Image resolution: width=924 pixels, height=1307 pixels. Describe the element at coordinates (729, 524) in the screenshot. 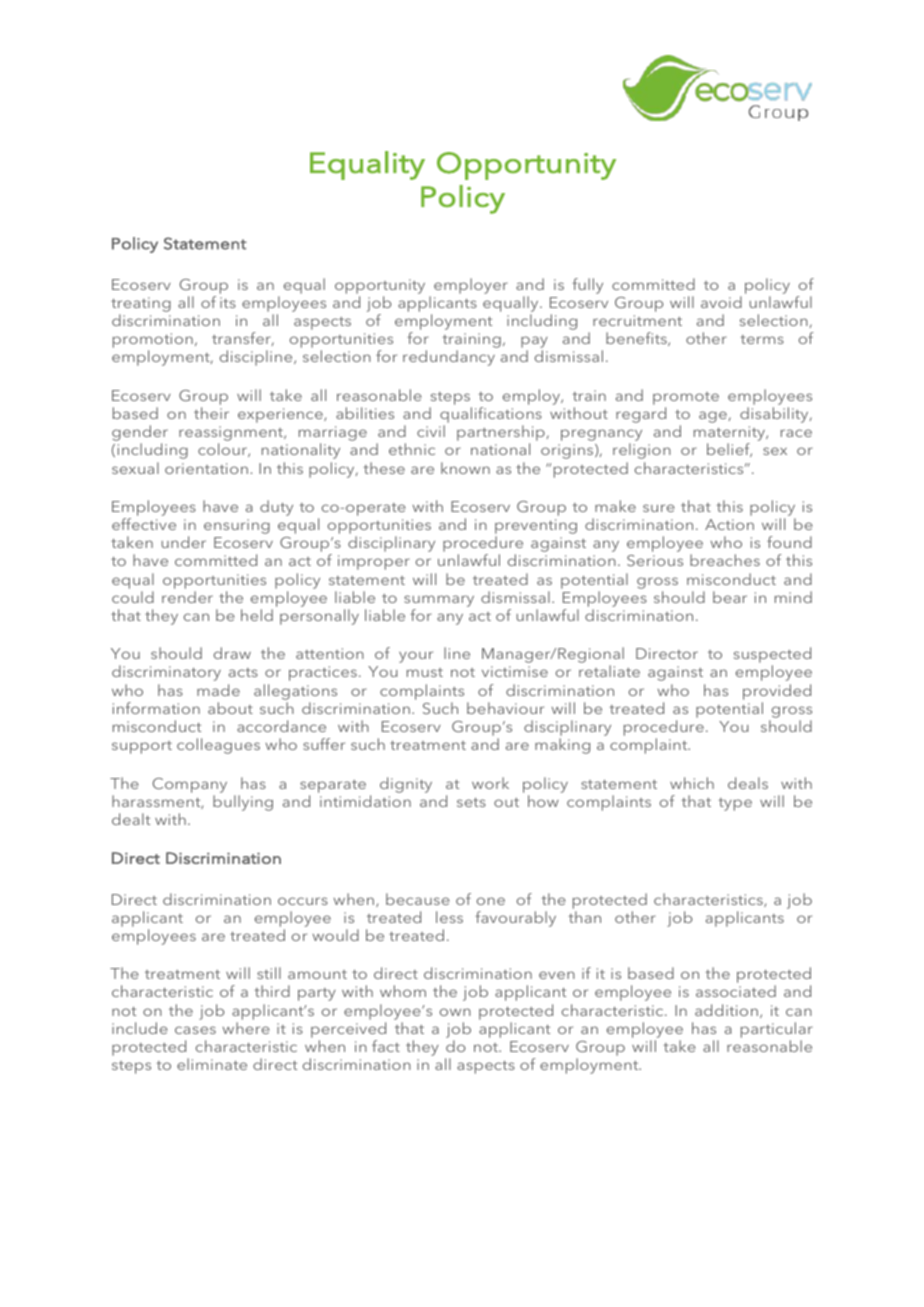

I see `Action` at that location.
